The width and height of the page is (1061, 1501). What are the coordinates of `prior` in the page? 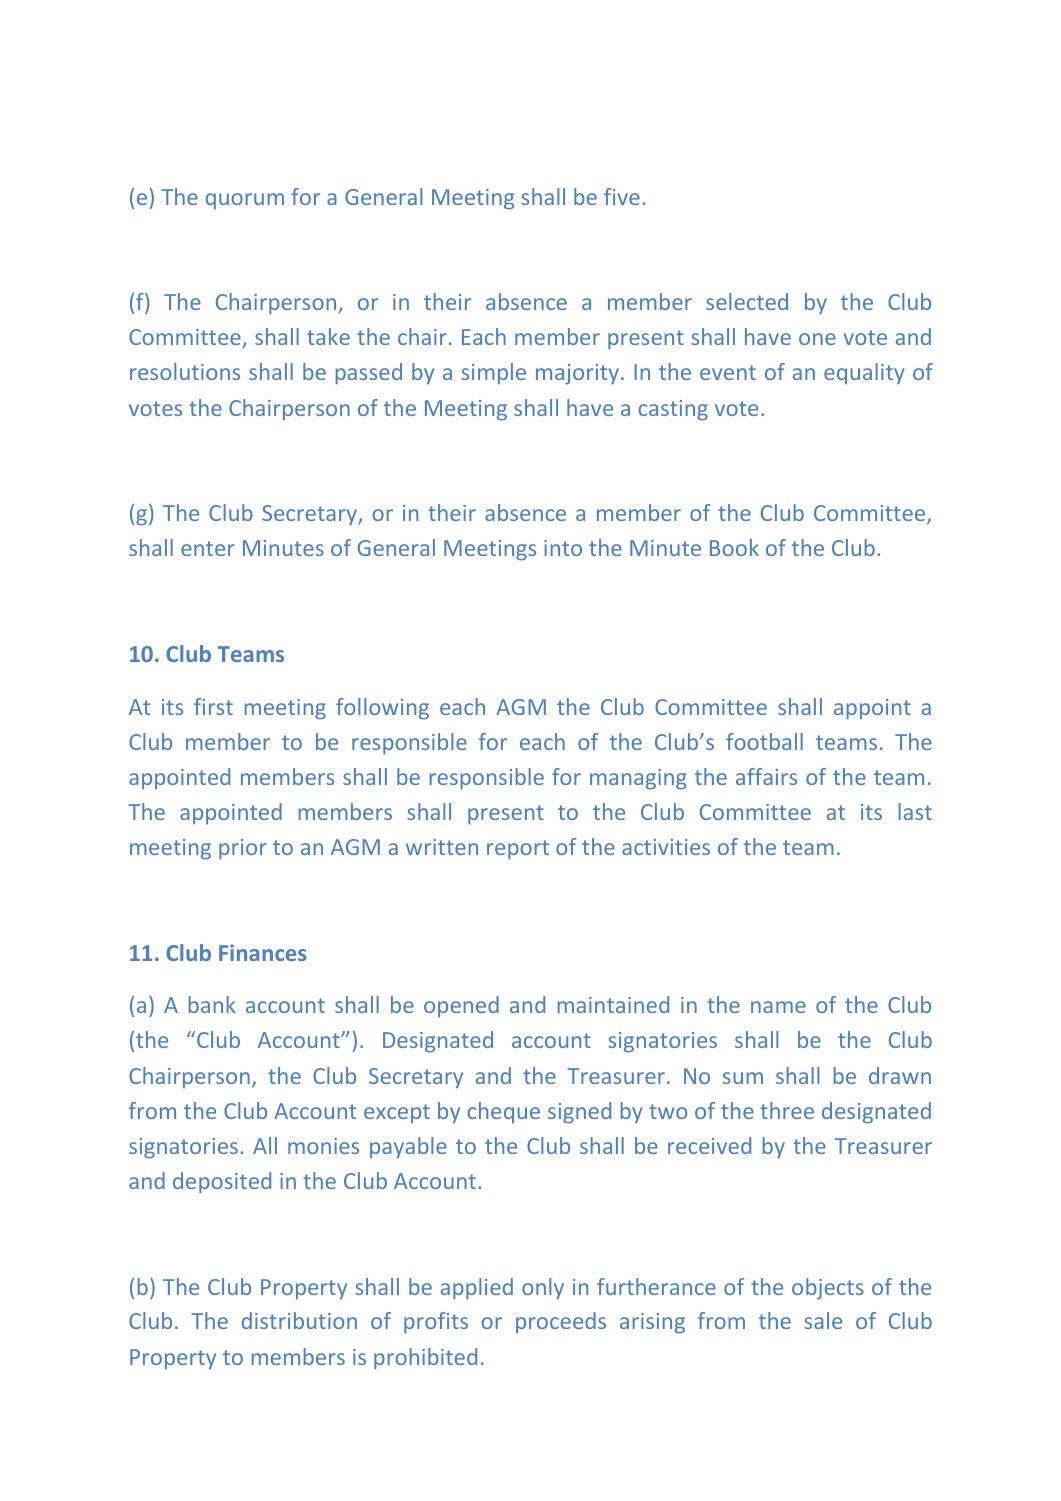 It's located at (243, 849).
